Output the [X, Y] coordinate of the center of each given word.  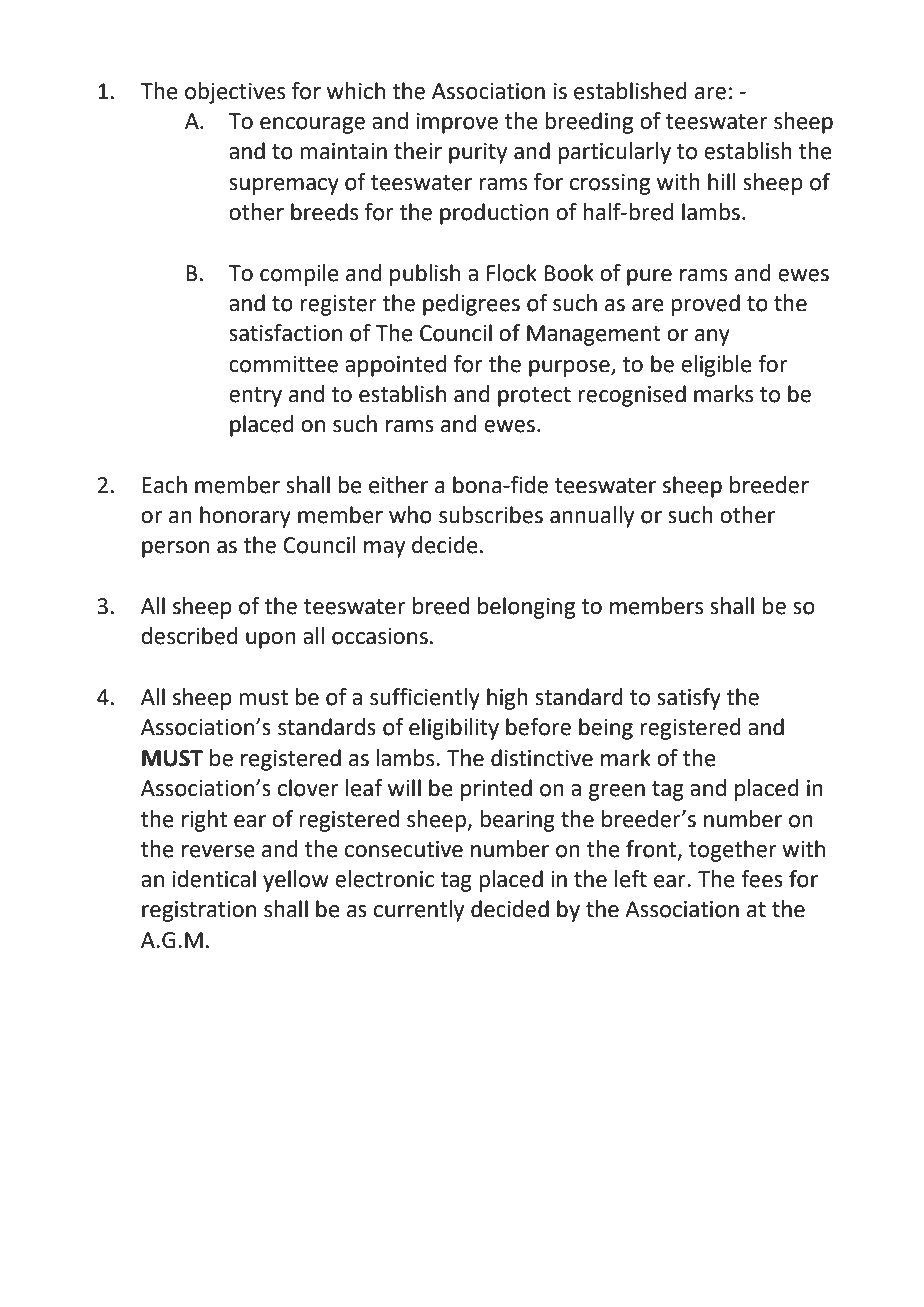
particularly [614, 153]
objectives [235, 93]
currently [419, 911]
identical [214, 879]
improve [457, 123]
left [631, 879]
